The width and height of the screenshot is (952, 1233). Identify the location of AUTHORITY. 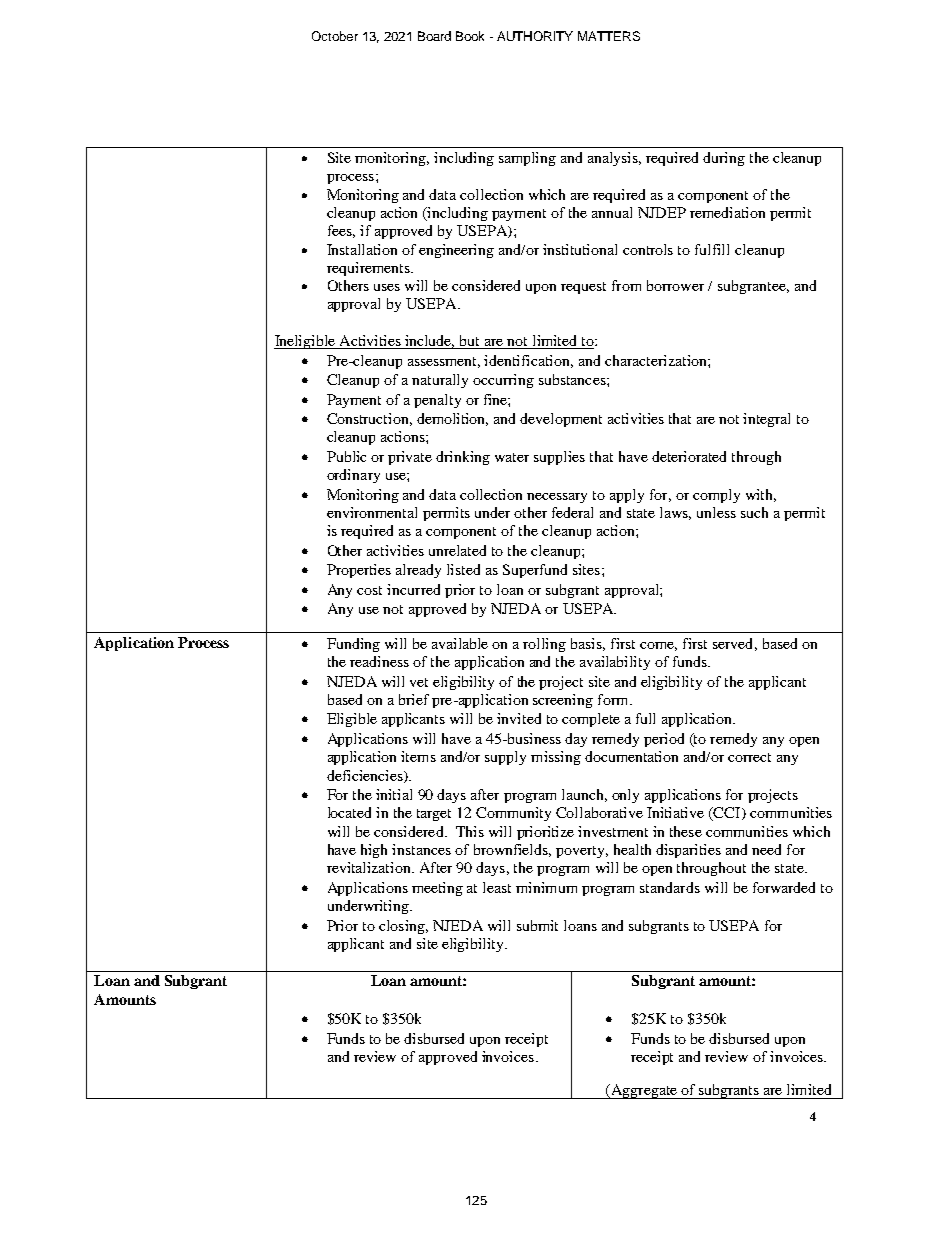
(535, 36).
